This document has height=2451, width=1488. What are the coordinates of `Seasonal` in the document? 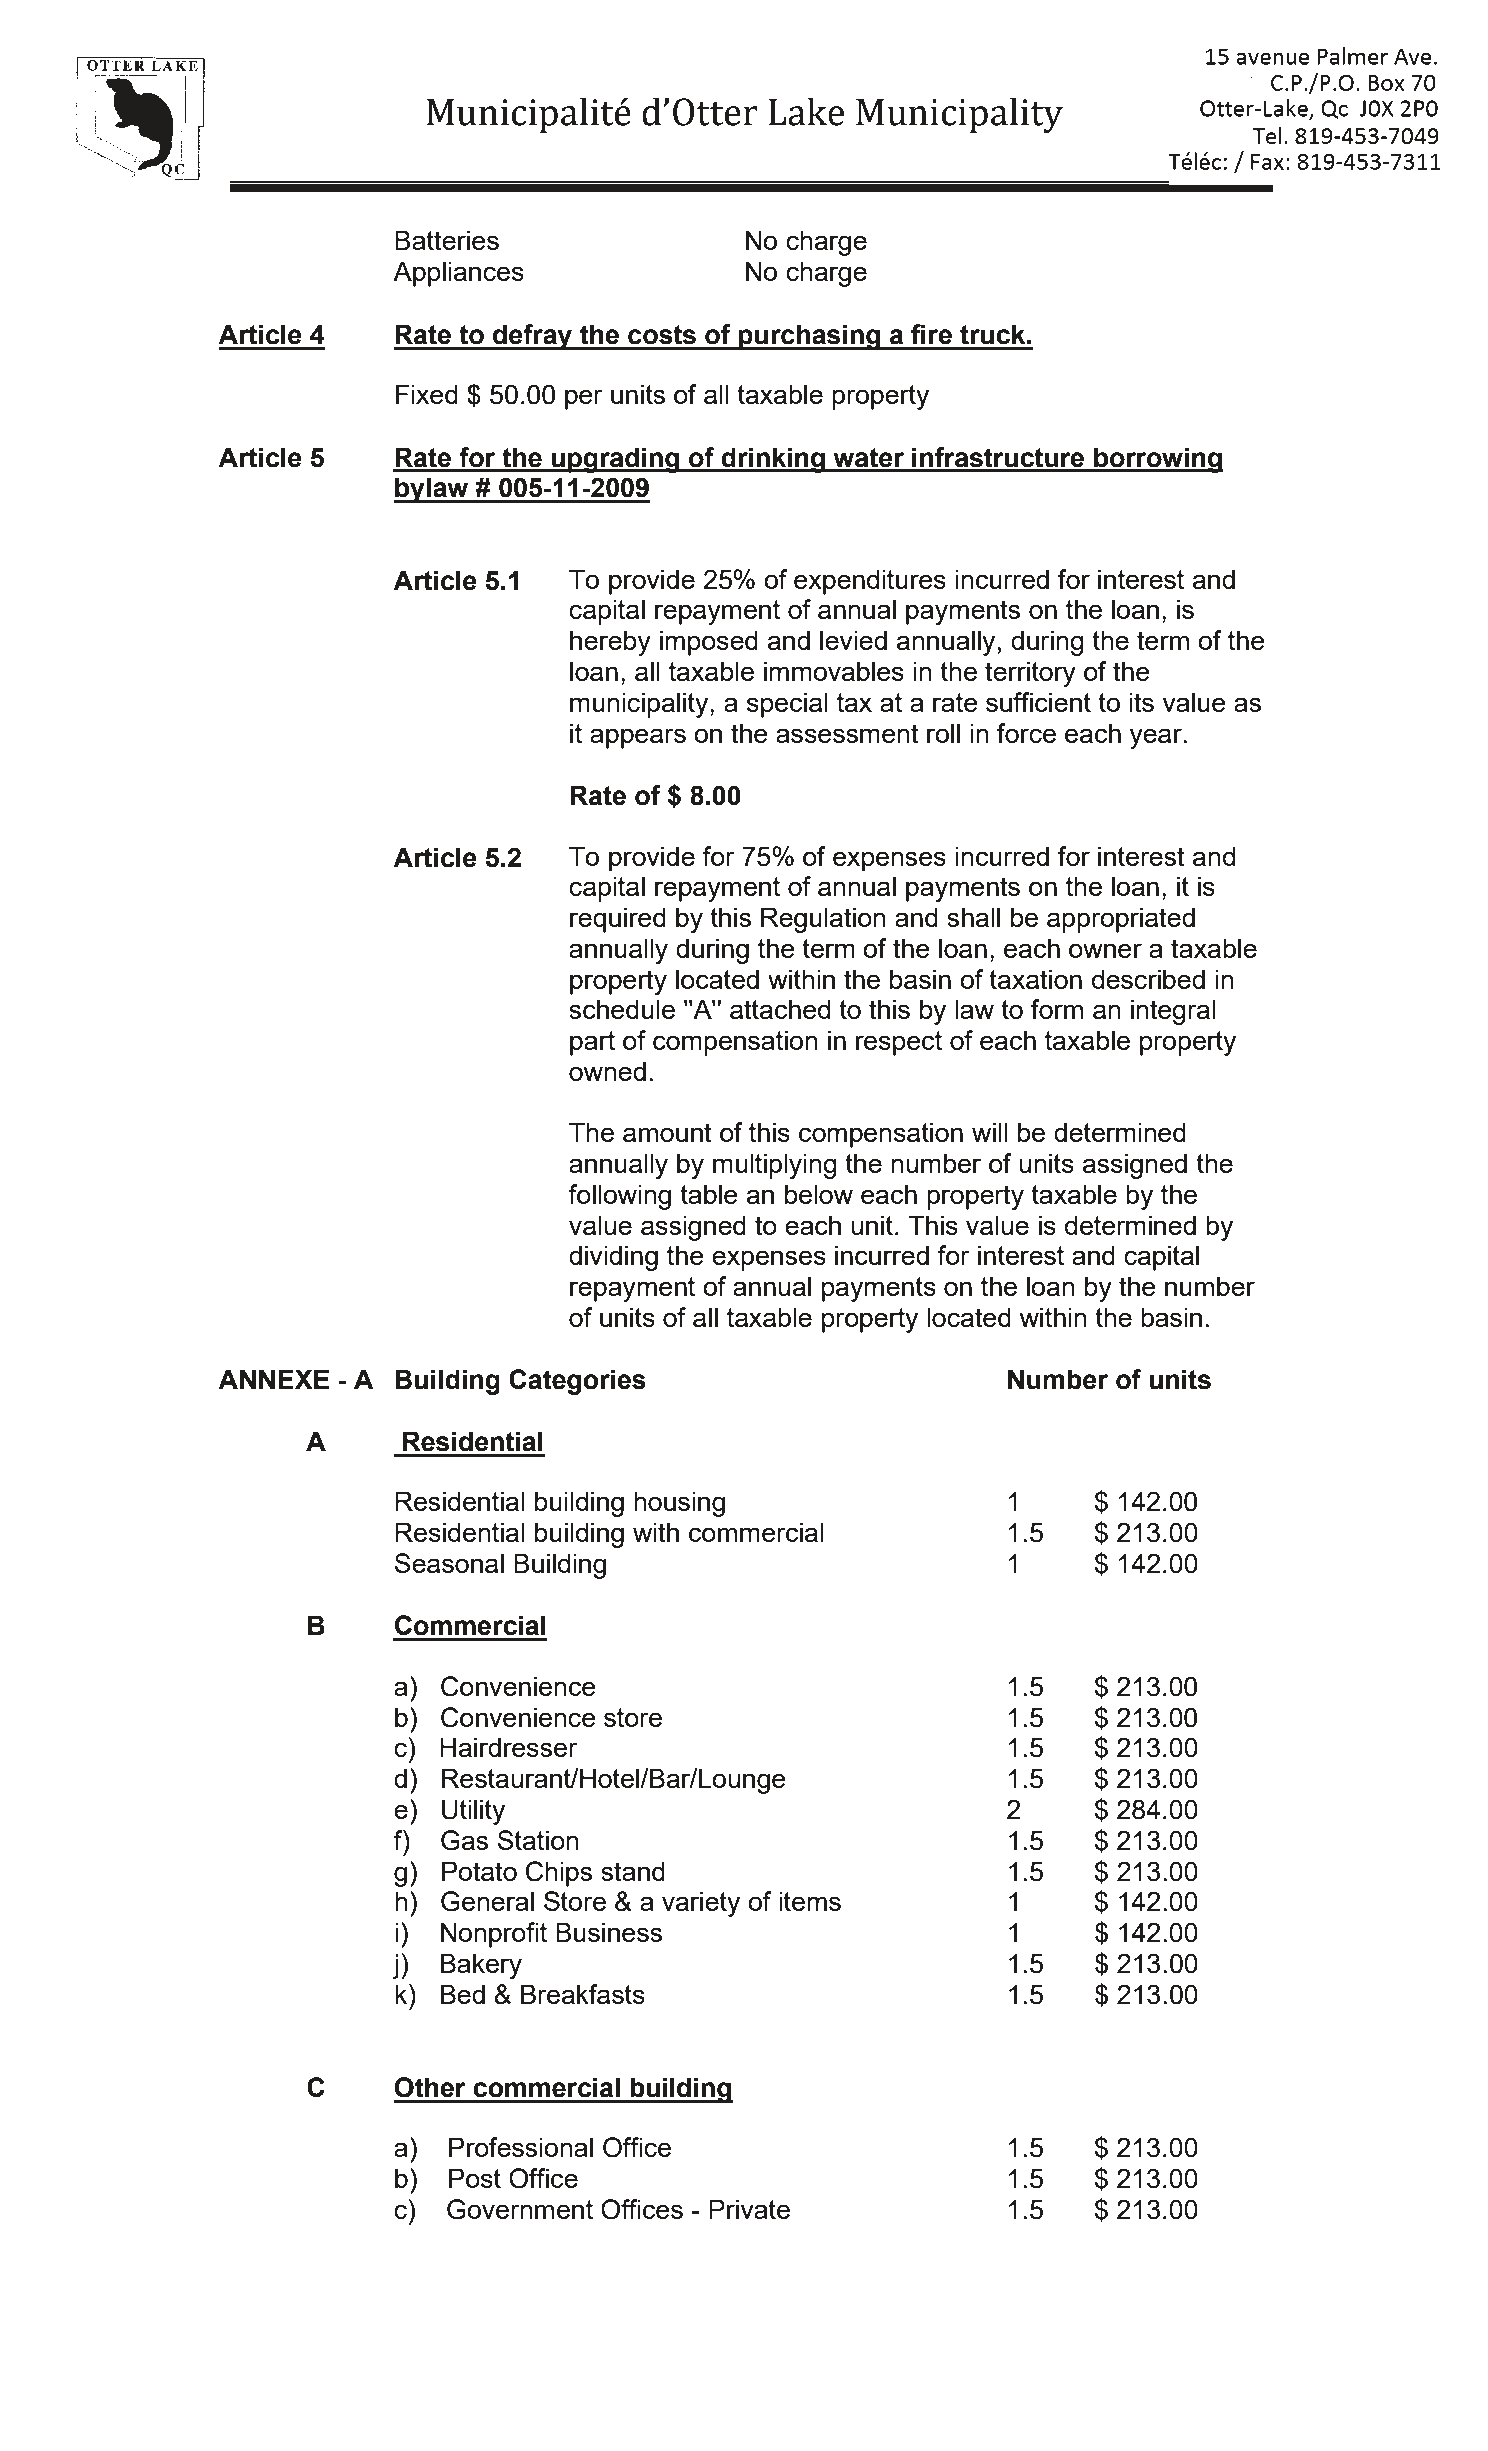 It's located at (449, 1563).
